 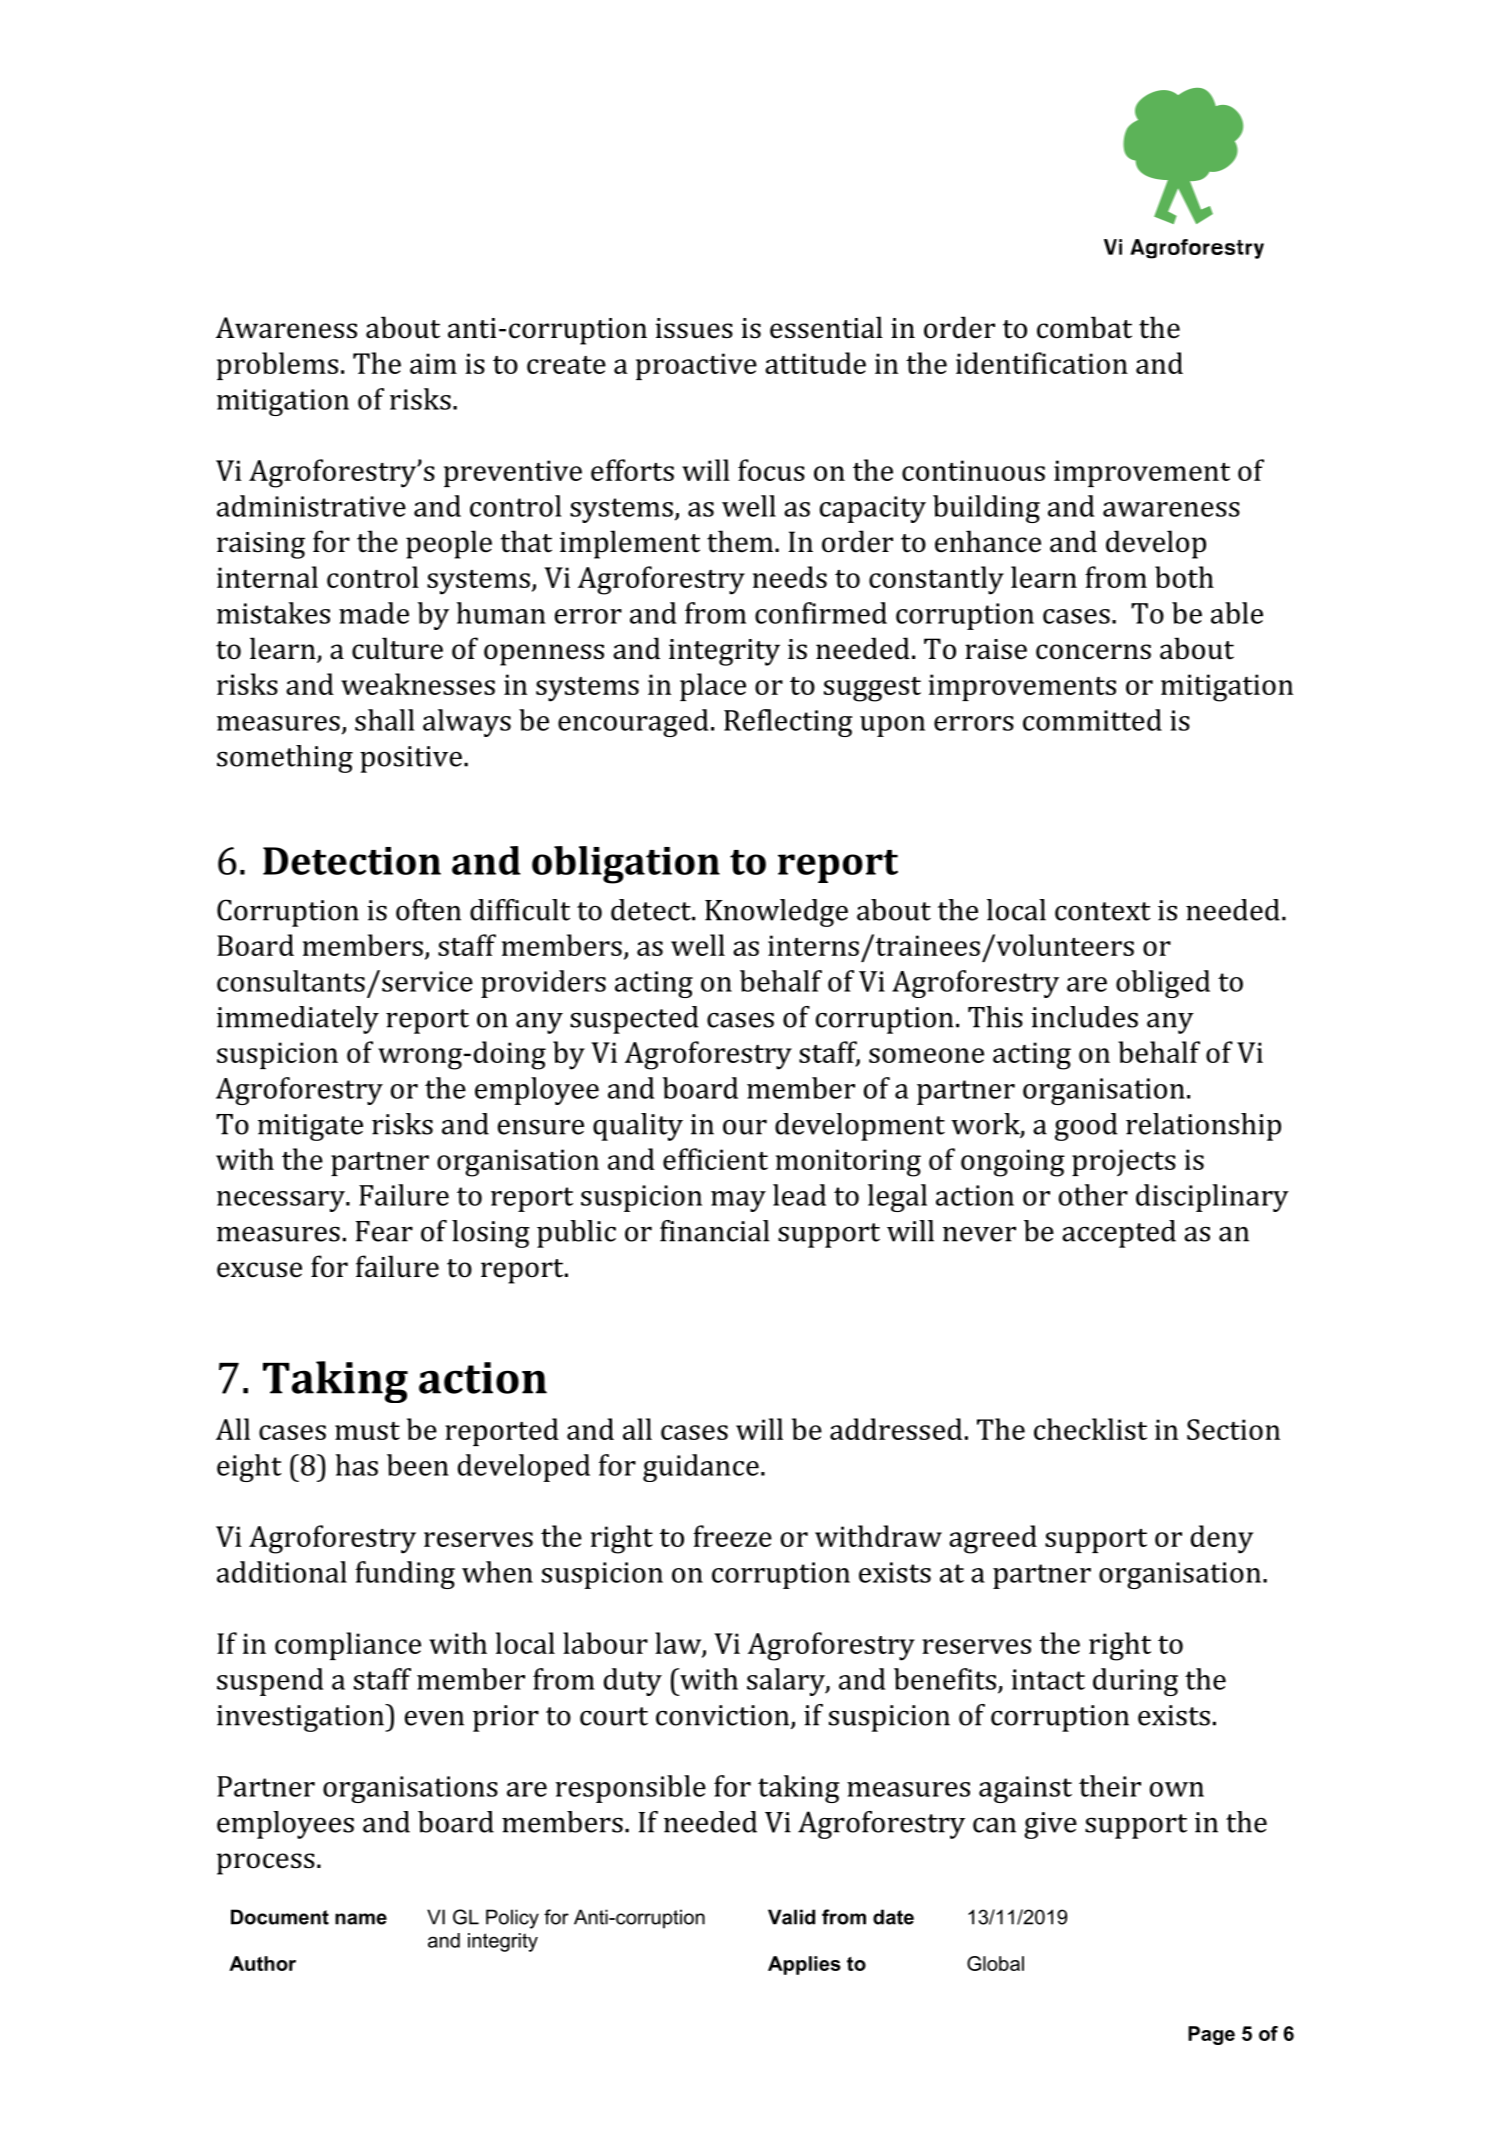 What do you see at coordinates (433, 363) in the page?
I see `aim` at bounding box center [433, 363].
